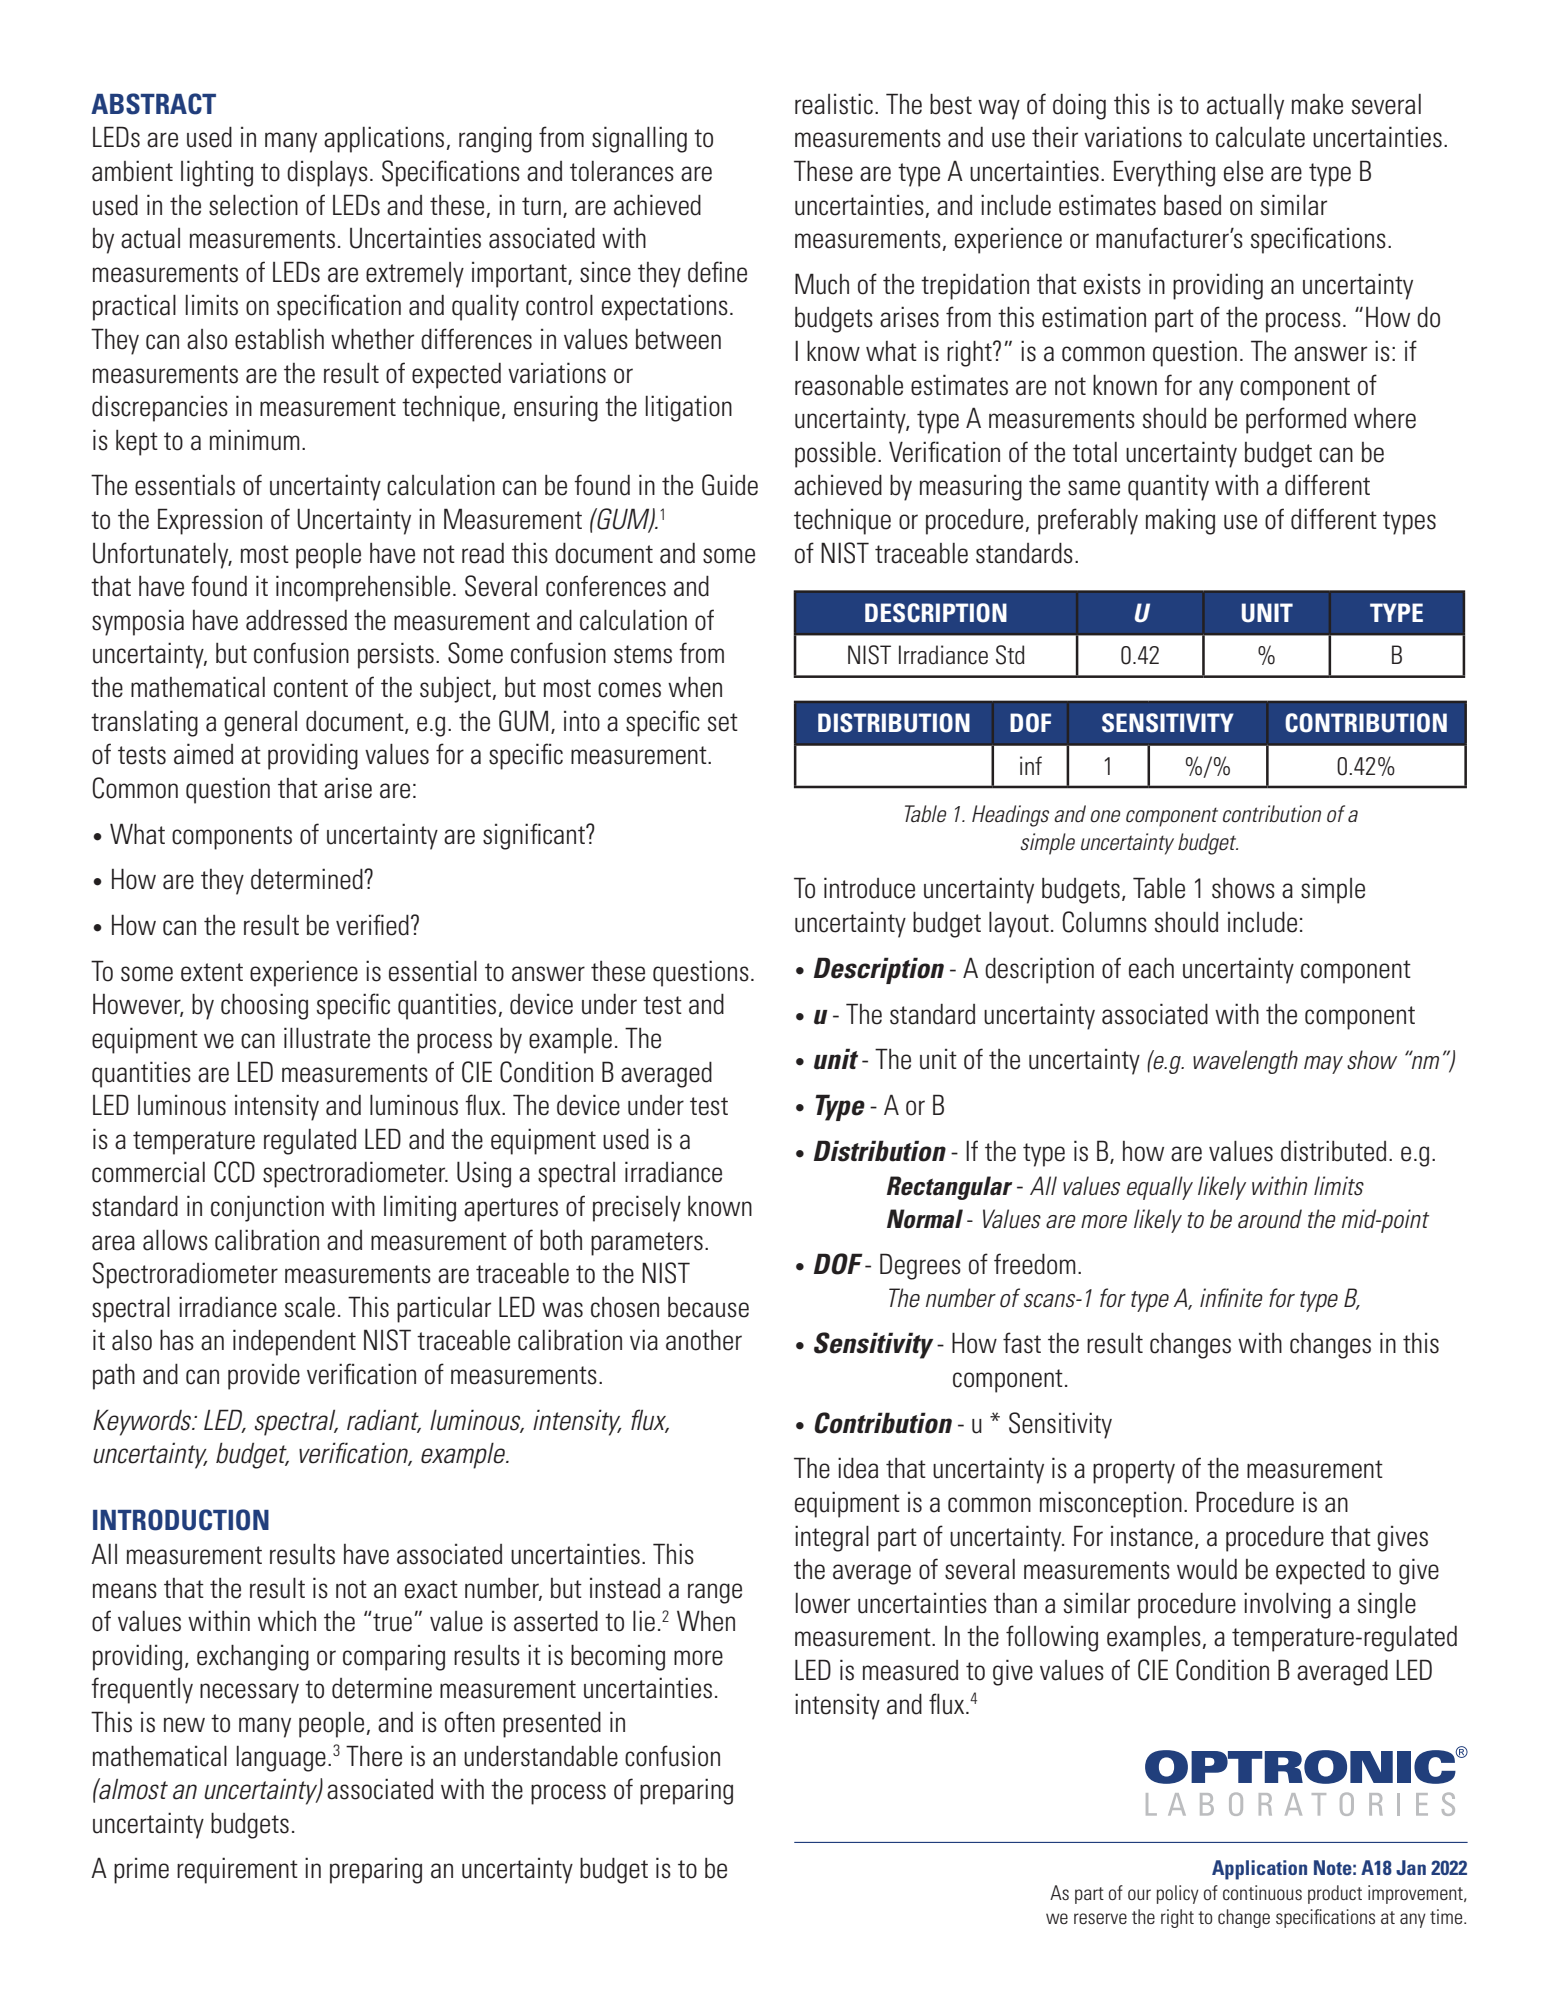 This screenshot has width=1557, height=2015. What do you see at coordinates (260, 724) in the screenshot?
I see `general` at bounding box center [260, 724].
